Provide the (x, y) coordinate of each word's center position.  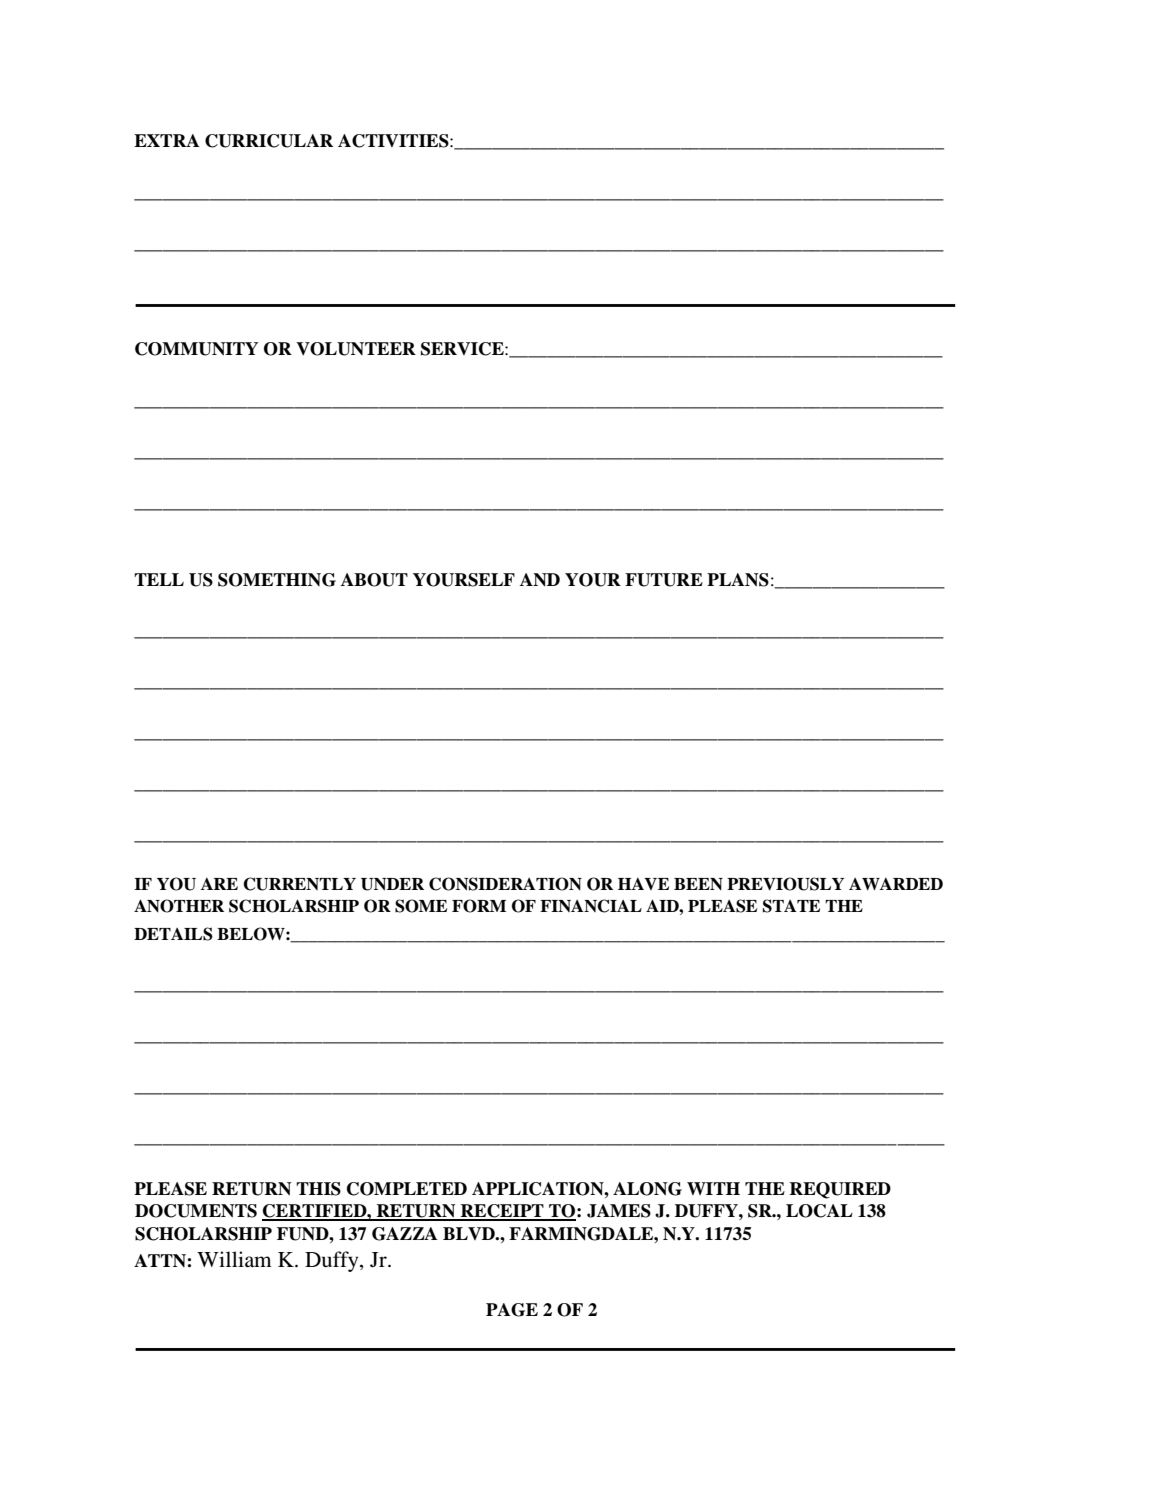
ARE (219, 884)
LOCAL (819, 1211)
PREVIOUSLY (785, 884)
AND (540, 580)
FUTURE (664, 580)
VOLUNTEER (356, 349)
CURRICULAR (269, 141)
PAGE (512, 1310)
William (234, 1259)
